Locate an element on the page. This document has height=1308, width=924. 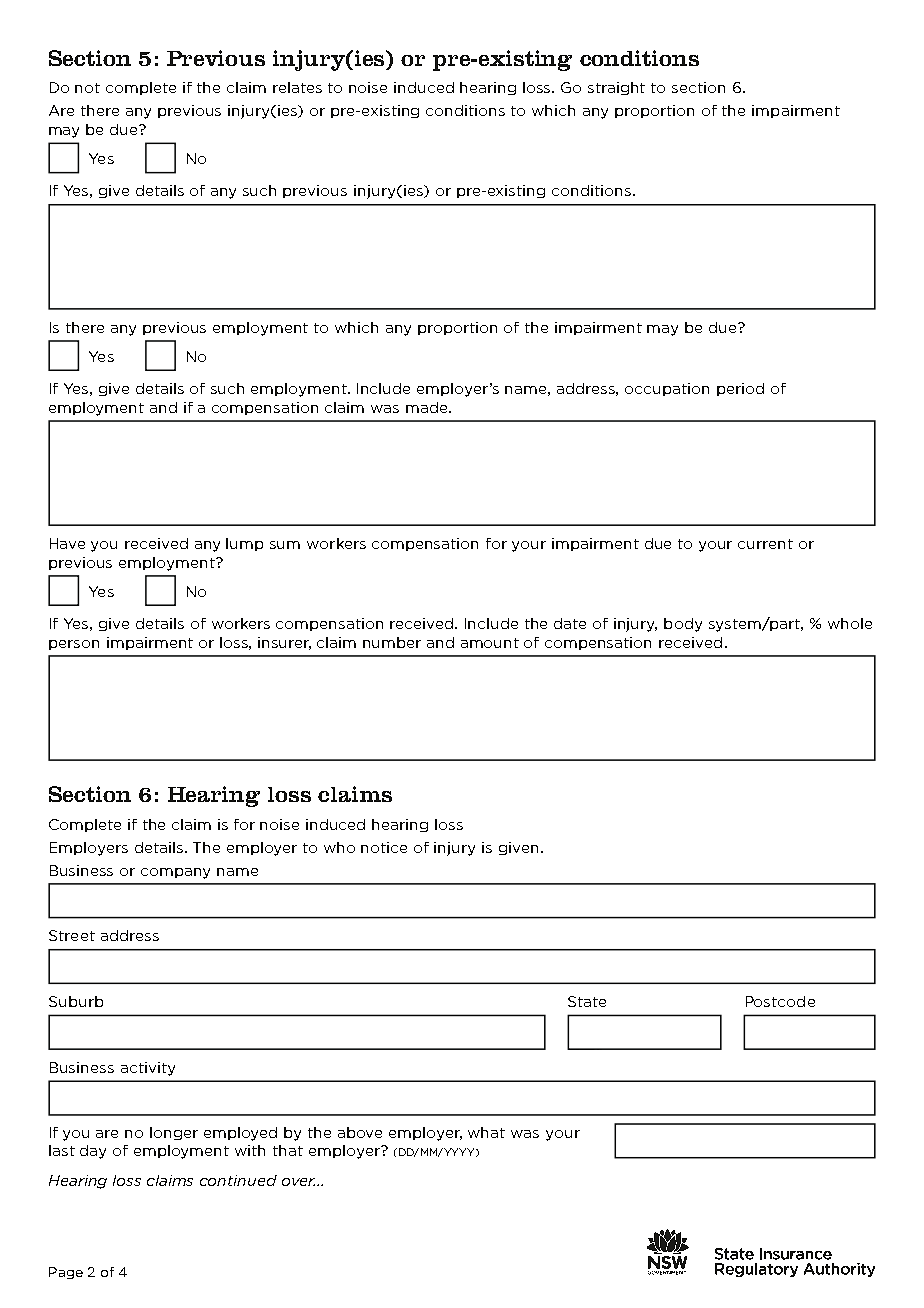
body is located at coordinates (683, 625).
